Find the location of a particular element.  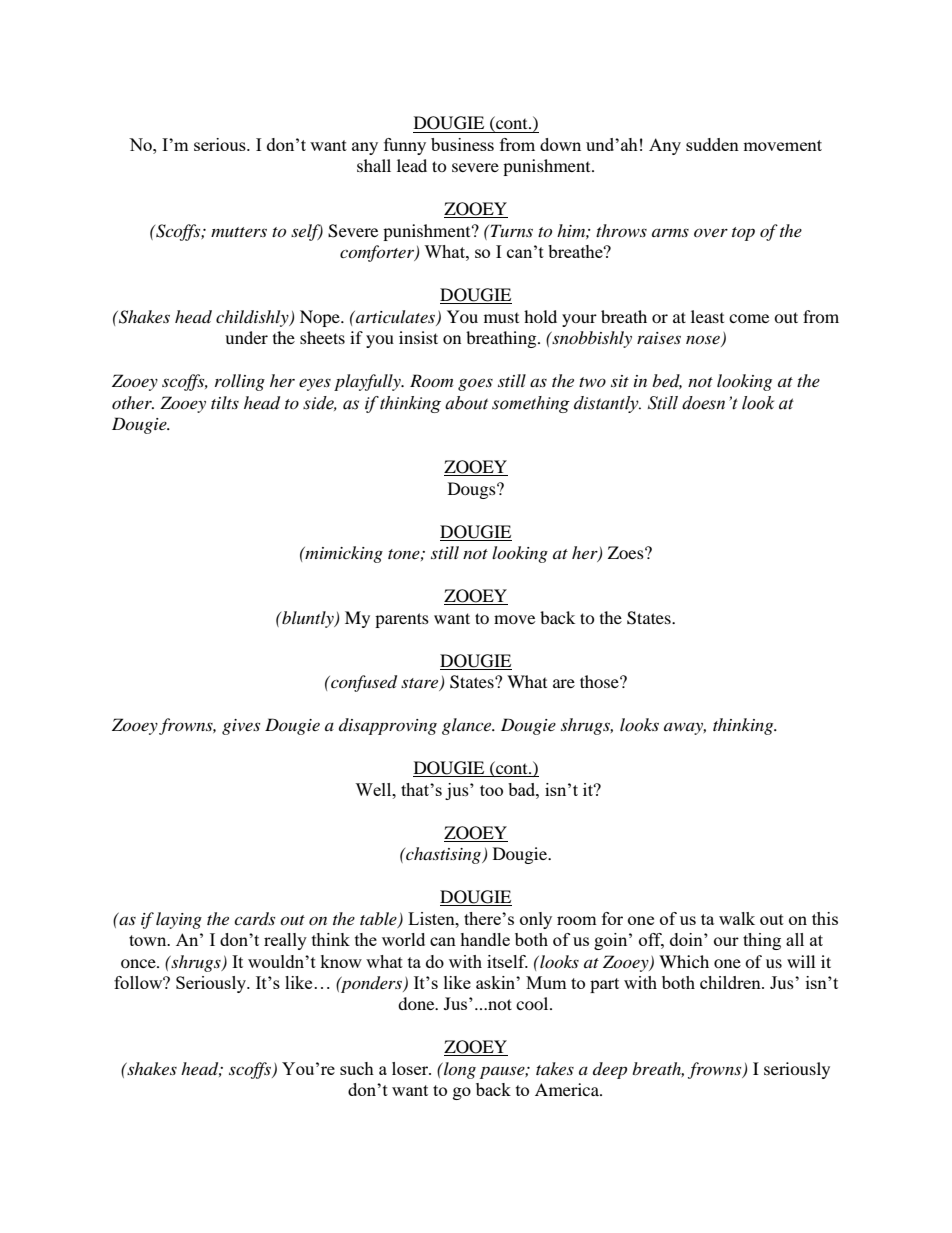

mutters is located at coordinates (239, 232).
